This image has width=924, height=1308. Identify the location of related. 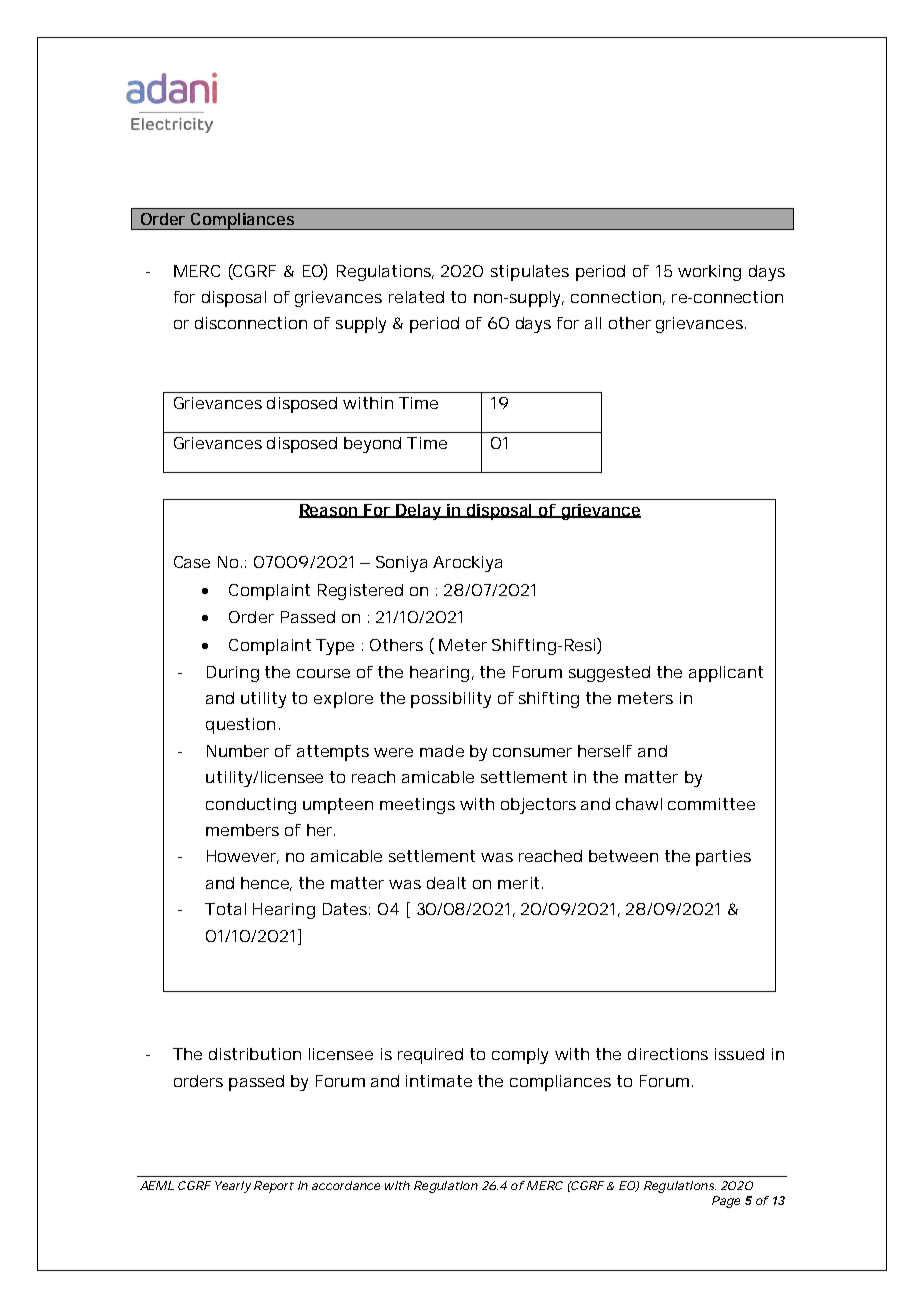
(416, 297).
